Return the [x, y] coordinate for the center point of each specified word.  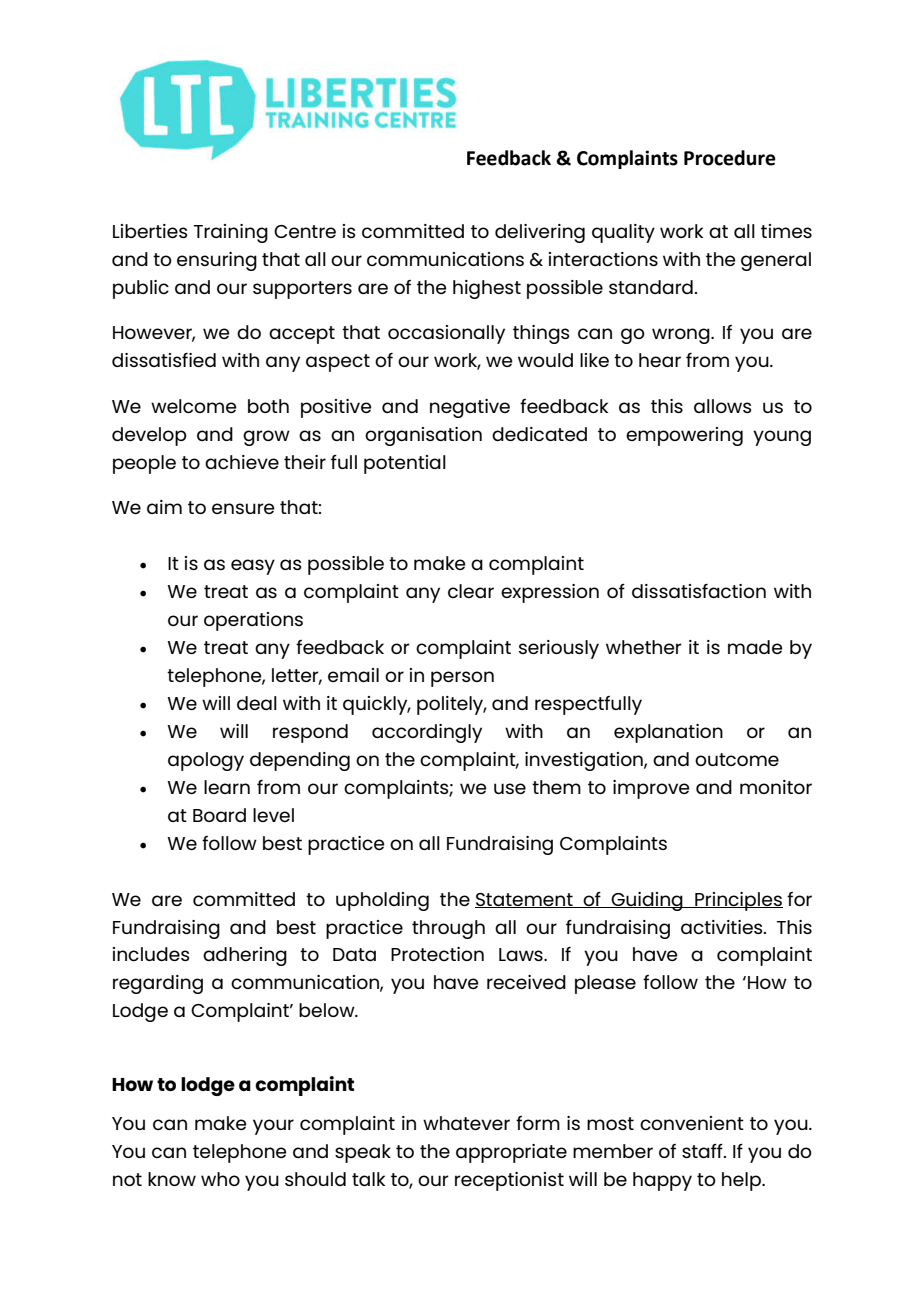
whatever [466, 1123]
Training [231, 233]
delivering [540, 233]
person [462, 679]
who [220, 1179]
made [755, 647]
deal [257, 703]
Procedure [730, 158]
